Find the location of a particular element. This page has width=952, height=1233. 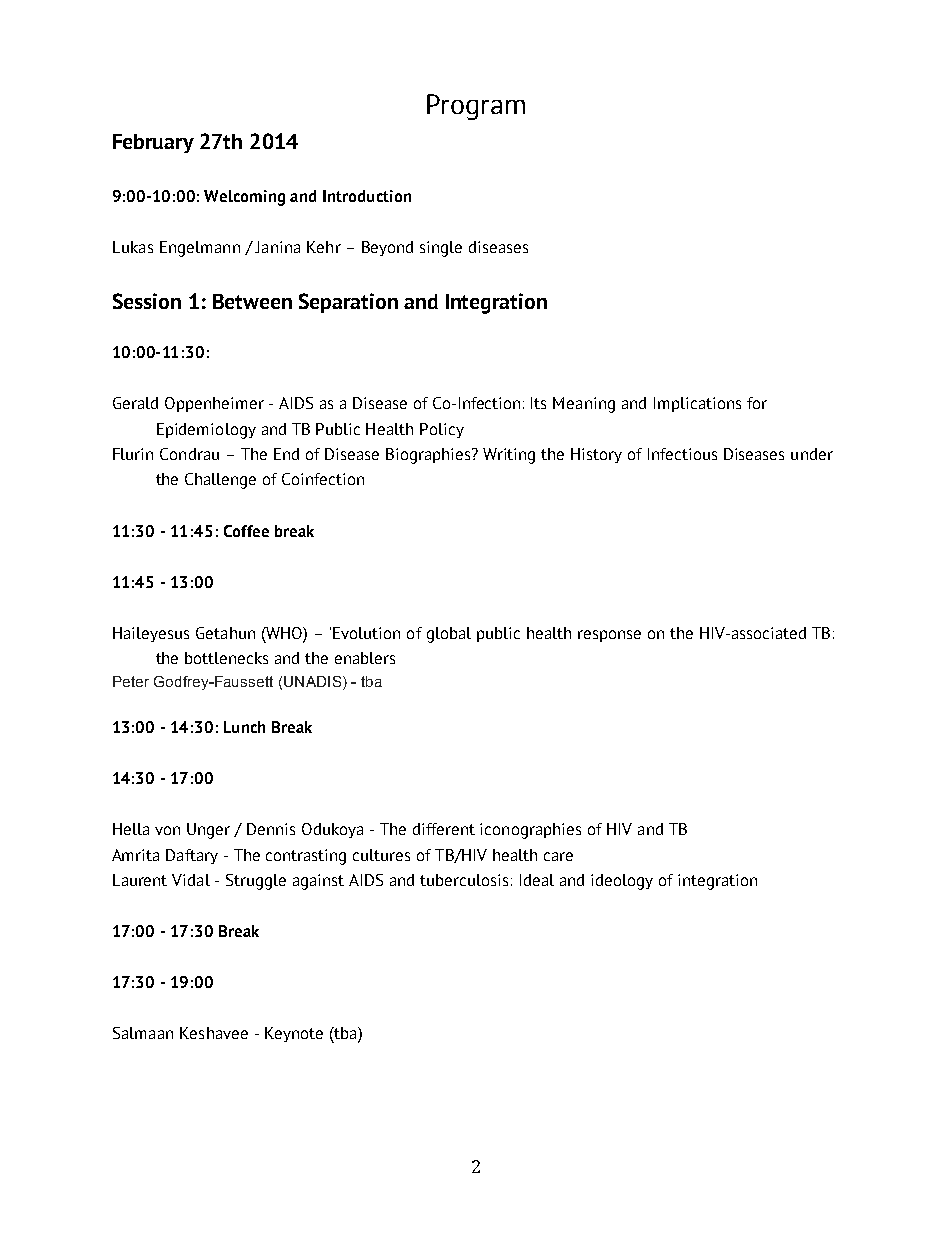

February is located at coordinates (153, 143).
